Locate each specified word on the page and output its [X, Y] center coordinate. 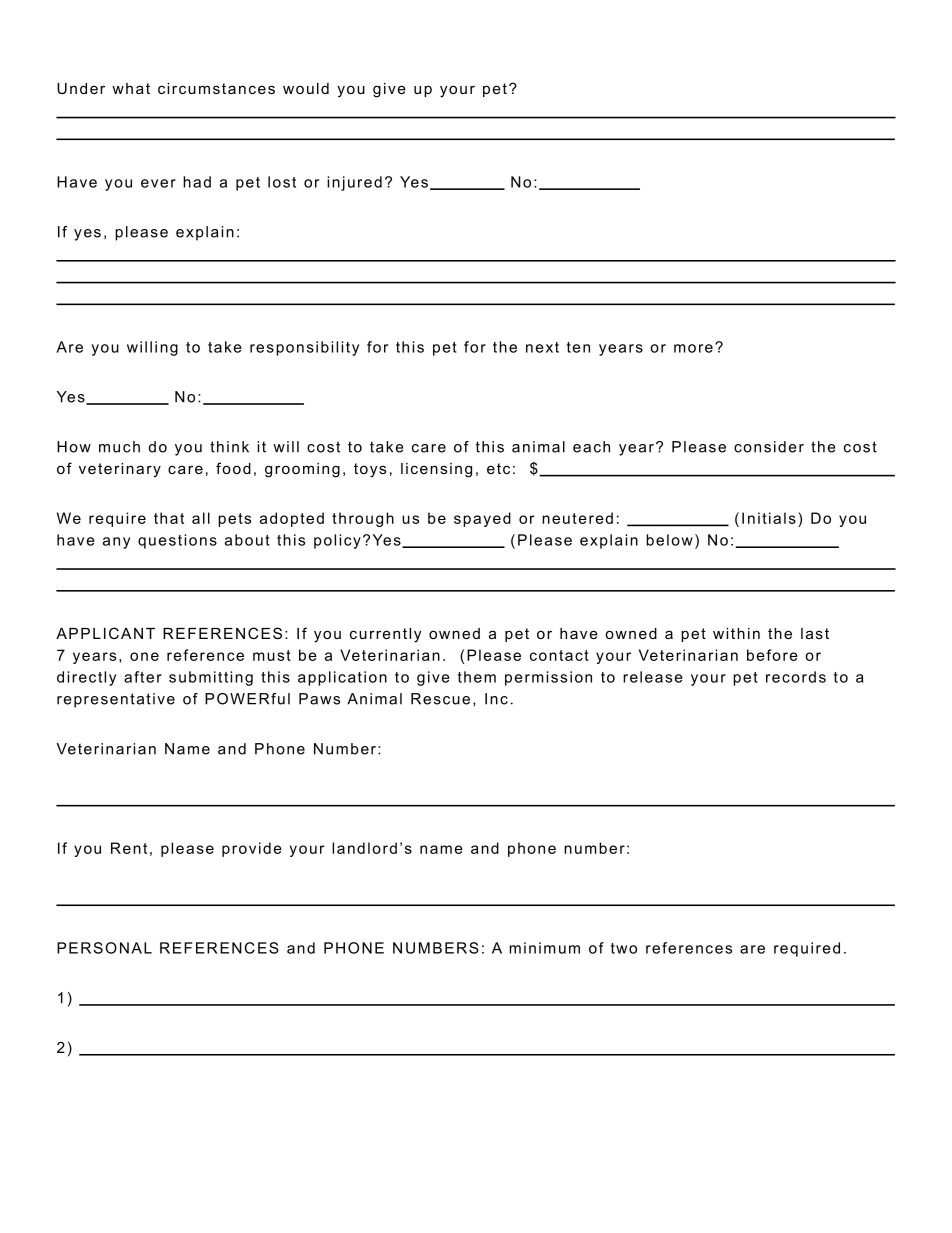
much [119, 447]
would [306, 88]
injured [354, 183]
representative [116, 700]
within [736, 633]
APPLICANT [105, 633]
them [477, 677]
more [693, 348]
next [542, 347]
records [796, 677]
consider [769, 447]
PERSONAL [104, 948]
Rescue [440, 699]
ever [158, 183]
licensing [436, 470]
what [131, 88]
